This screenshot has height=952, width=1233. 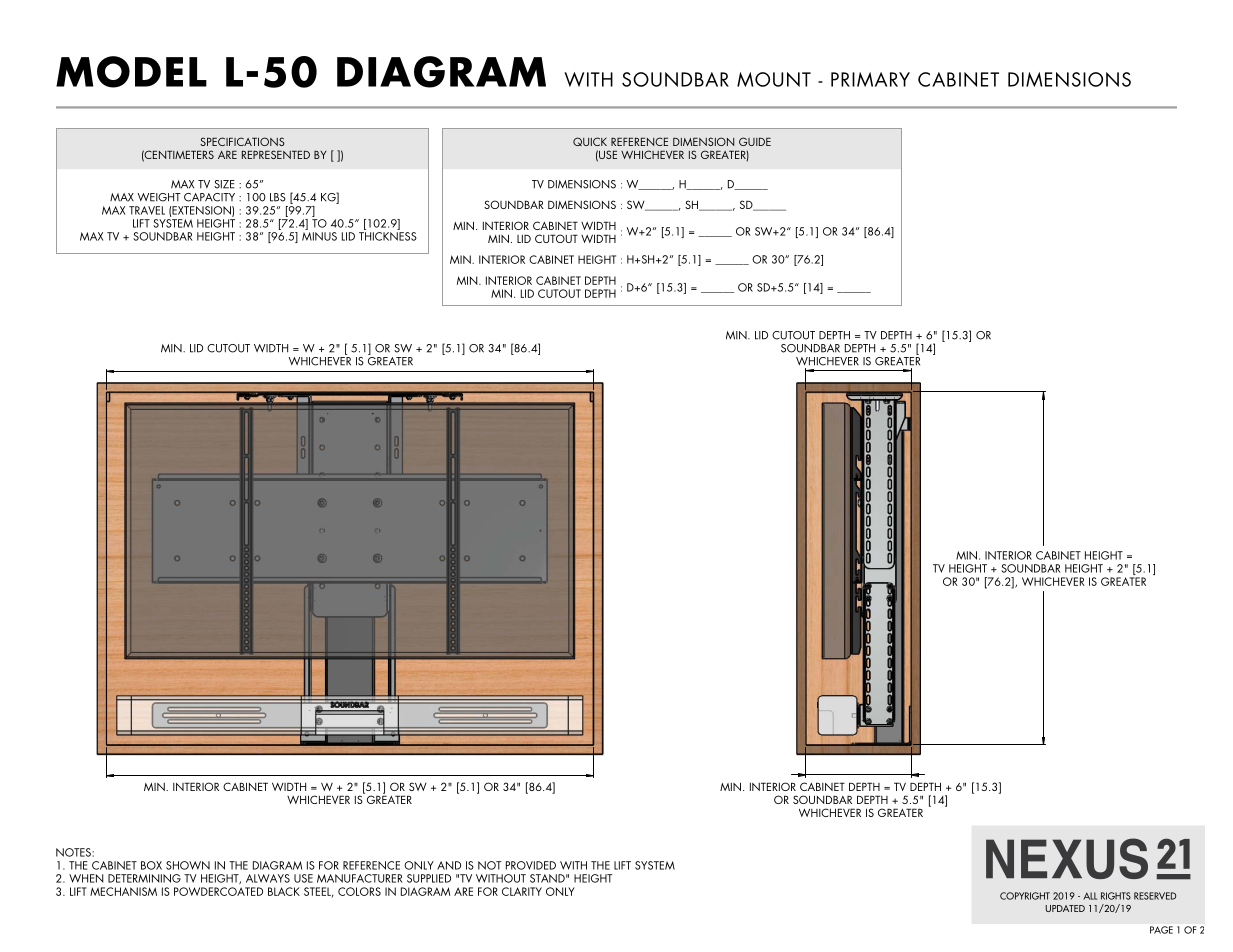 What do you see at coordinates (1025, 896) in the screenshot?
I see `COPYRIGHT` at bounding box center [1025, 896].
